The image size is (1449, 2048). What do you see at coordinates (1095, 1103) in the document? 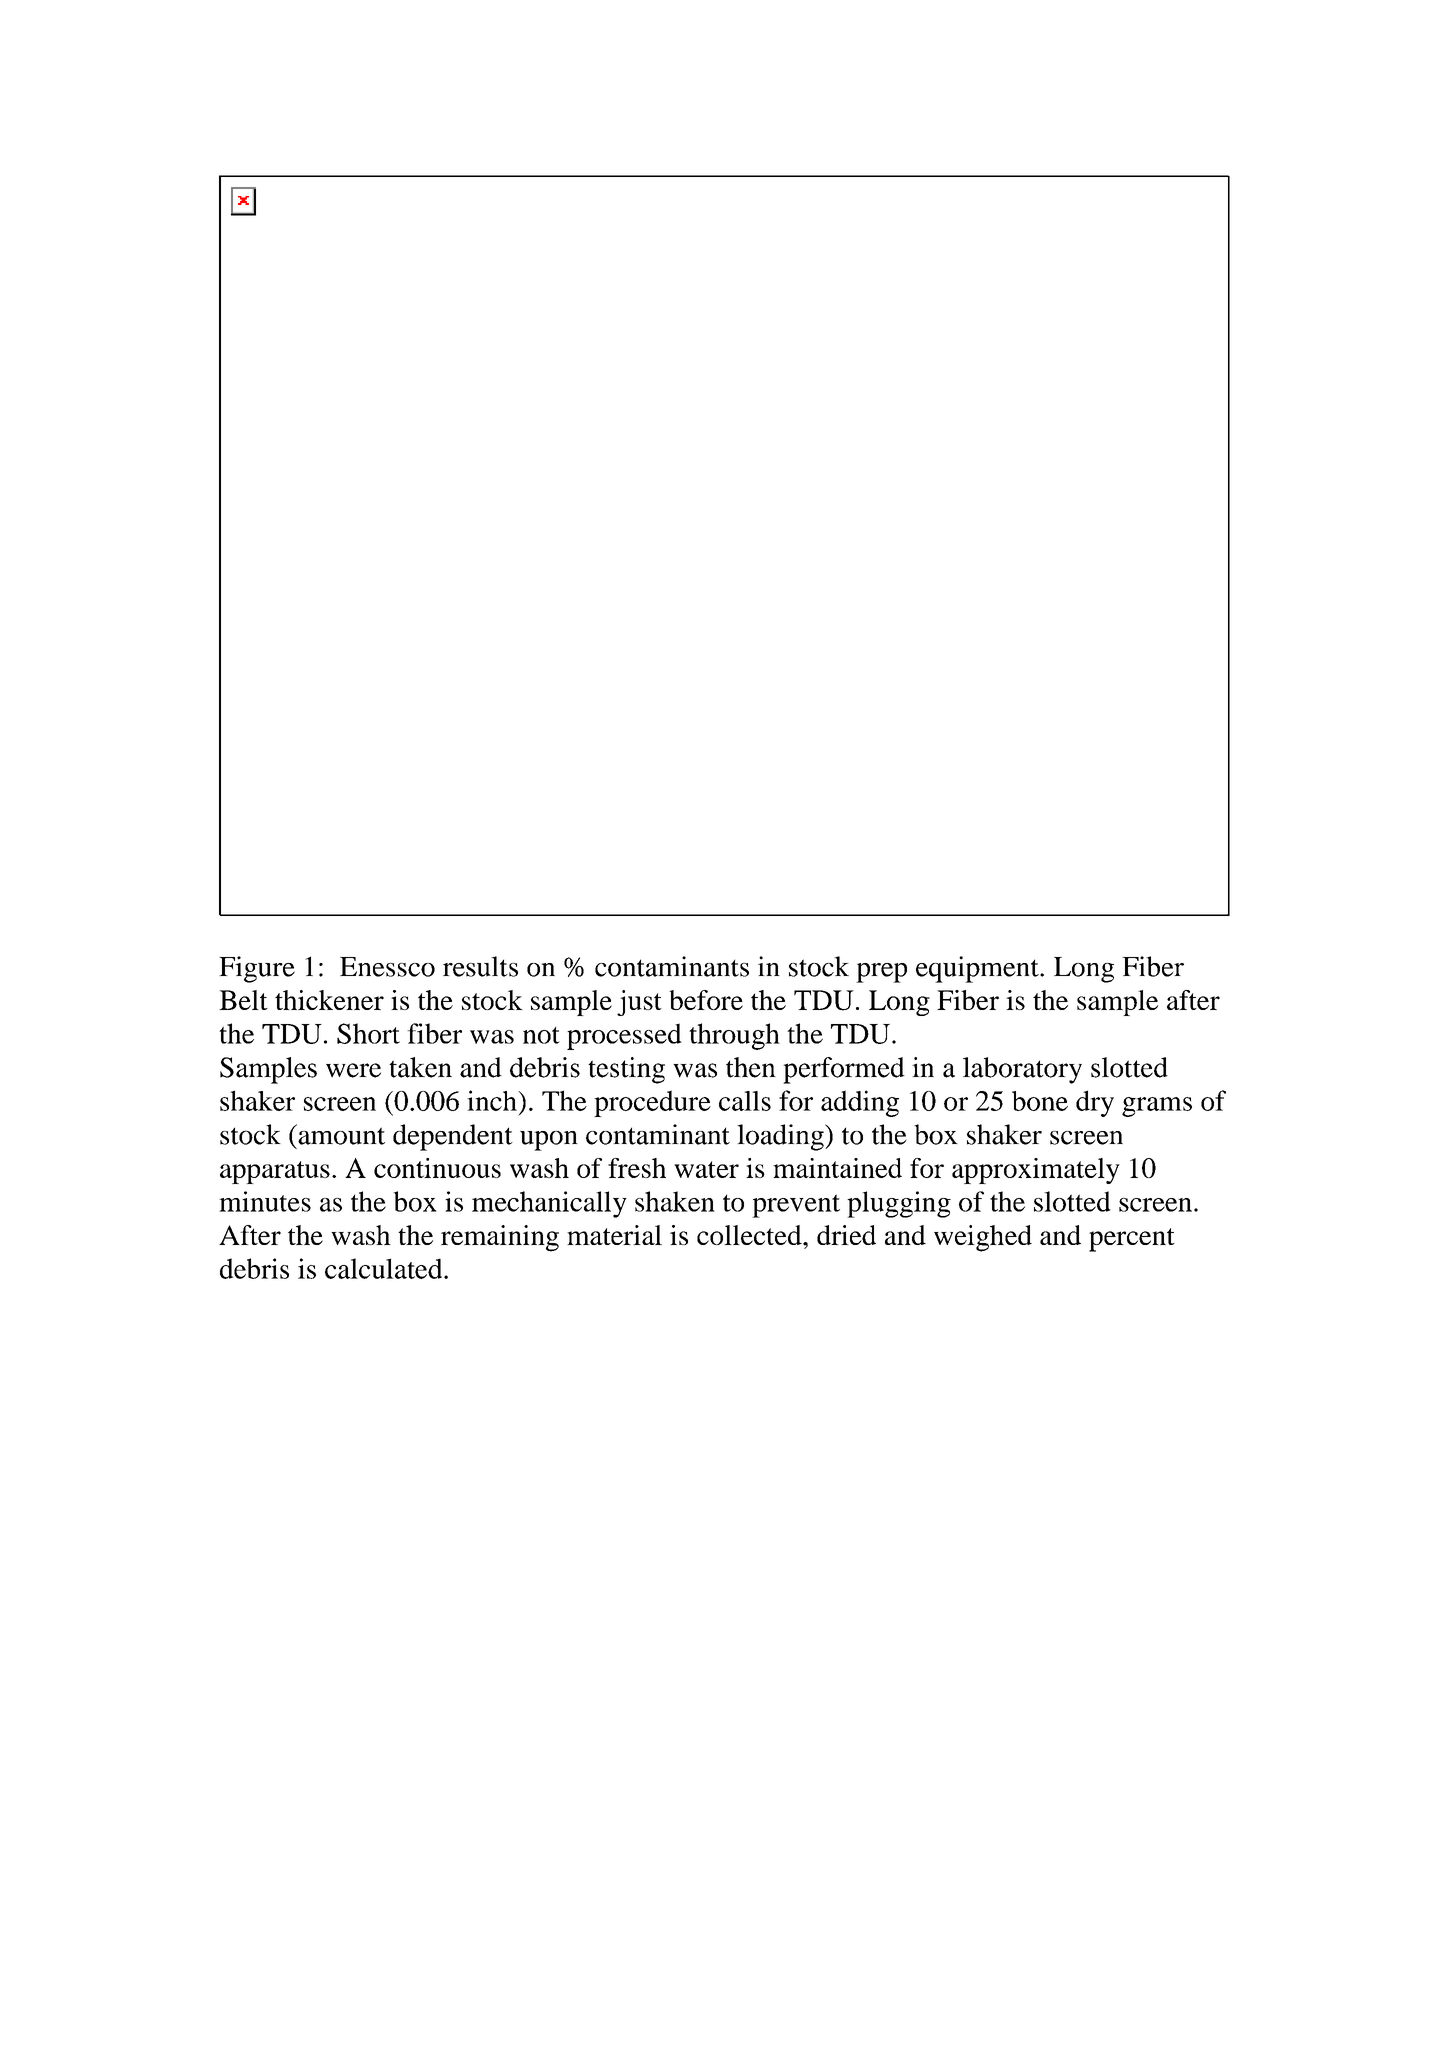
I see `dry` at bounding box center [1095, 1103].
